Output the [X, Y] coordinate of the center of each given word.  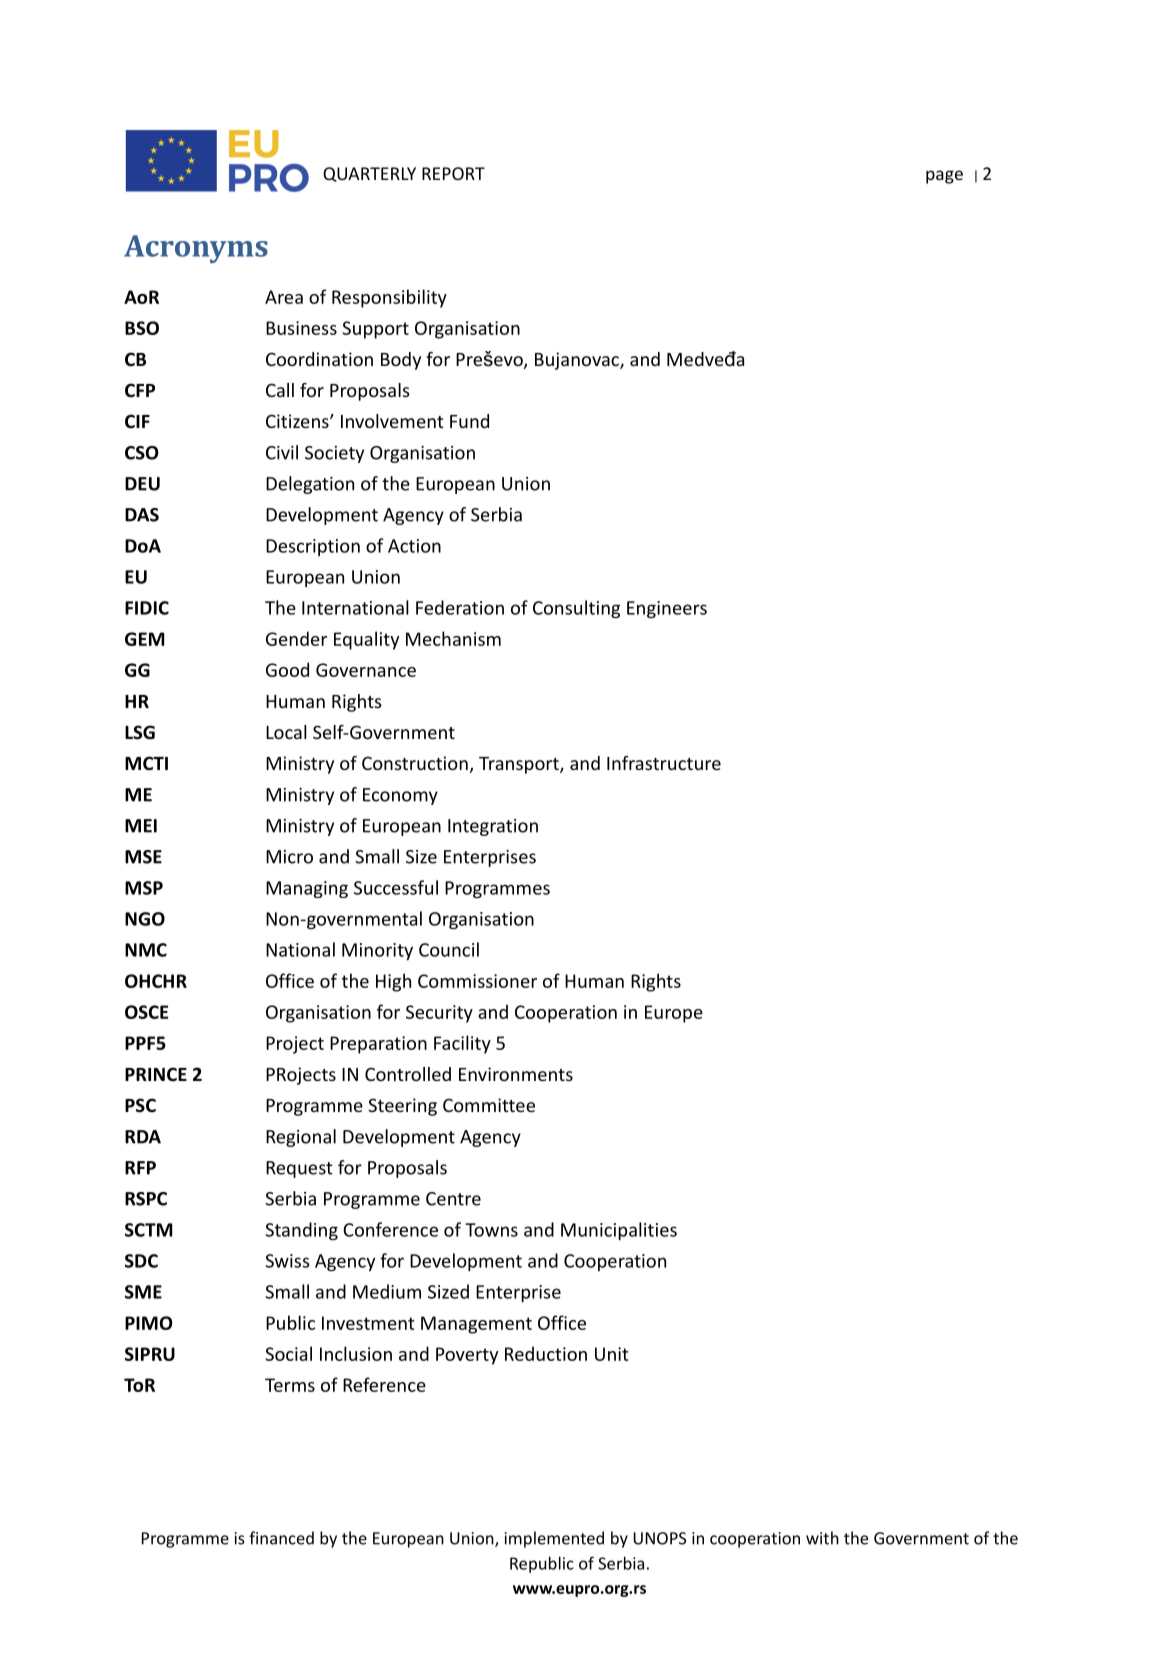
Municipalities [619, 1231]
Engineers [667, 609]
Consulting [576, 609]
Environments [516, 1074]
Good [287, 669]
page [944, 177]
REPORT [453, 173]
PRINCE [156, 1074]
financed [281, 1538]
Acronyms [196, 249]
